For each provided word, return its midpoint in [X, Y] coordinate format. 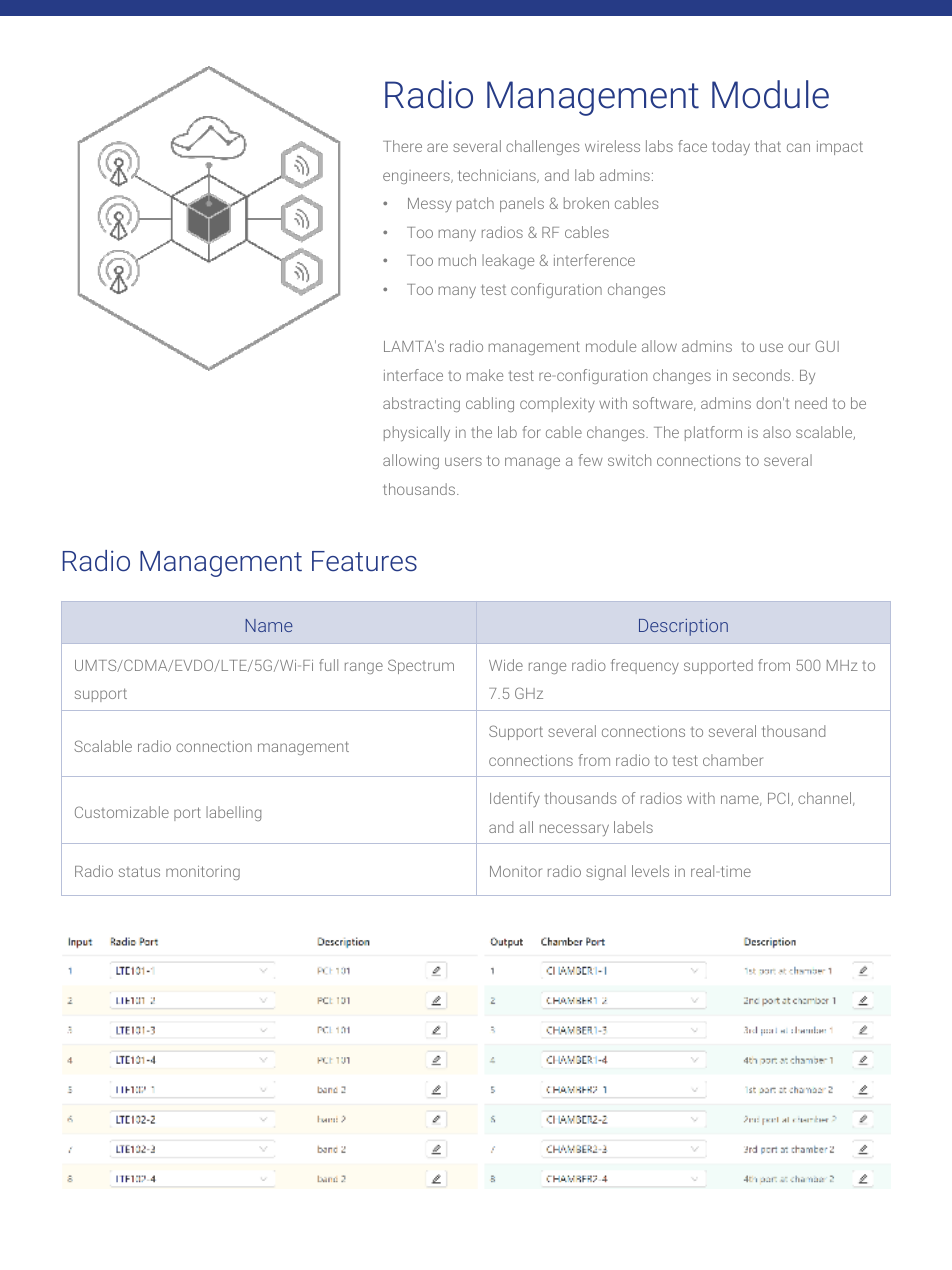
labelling [233, 813]
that [768, 146]
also [777, 432]
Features [364, 561]
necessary [574, 830]
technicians [498, 176]
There [402, 146]
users [463, 461]
